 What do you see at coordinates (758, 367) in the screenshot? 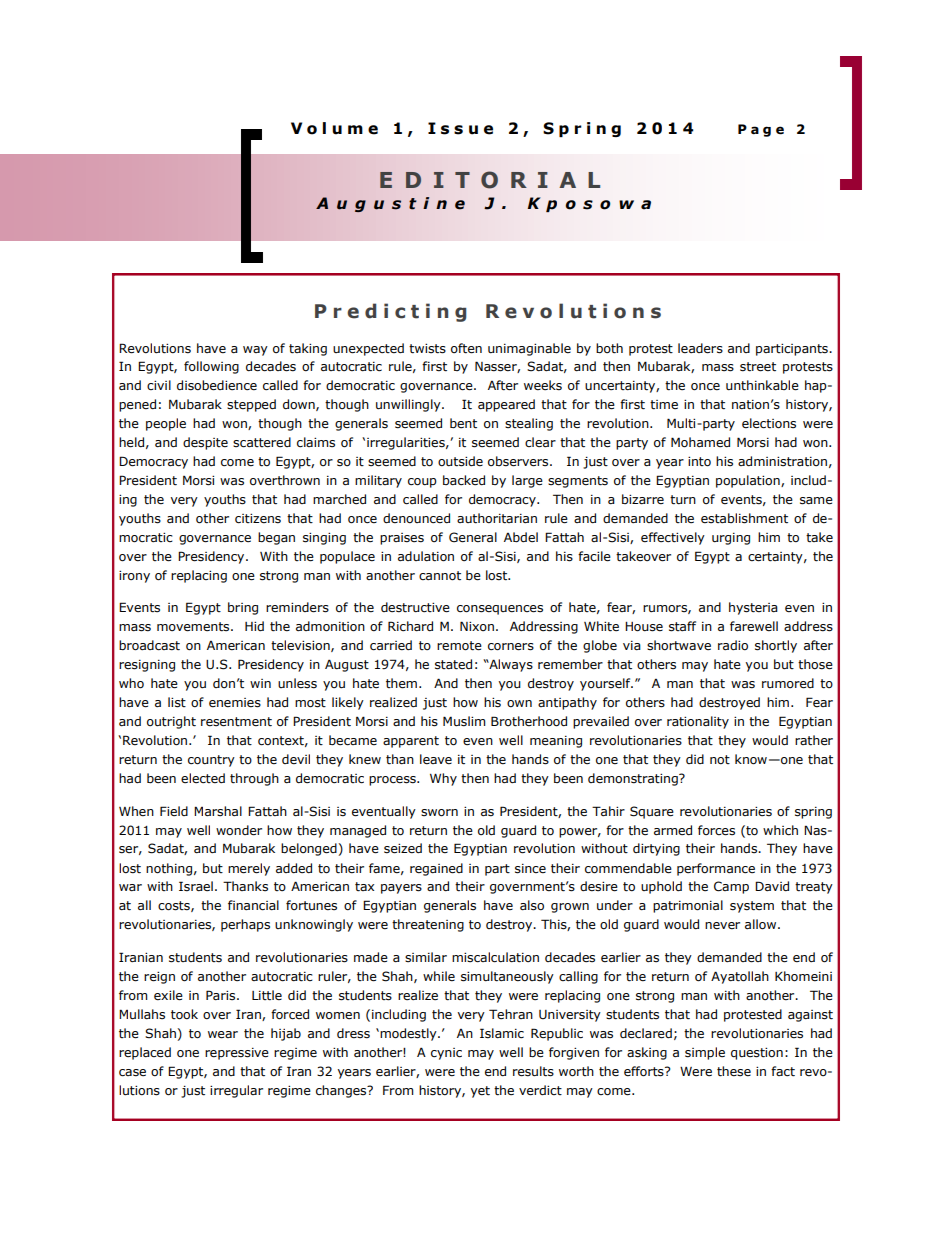
I see `street` at bounding box center [758, 367].
